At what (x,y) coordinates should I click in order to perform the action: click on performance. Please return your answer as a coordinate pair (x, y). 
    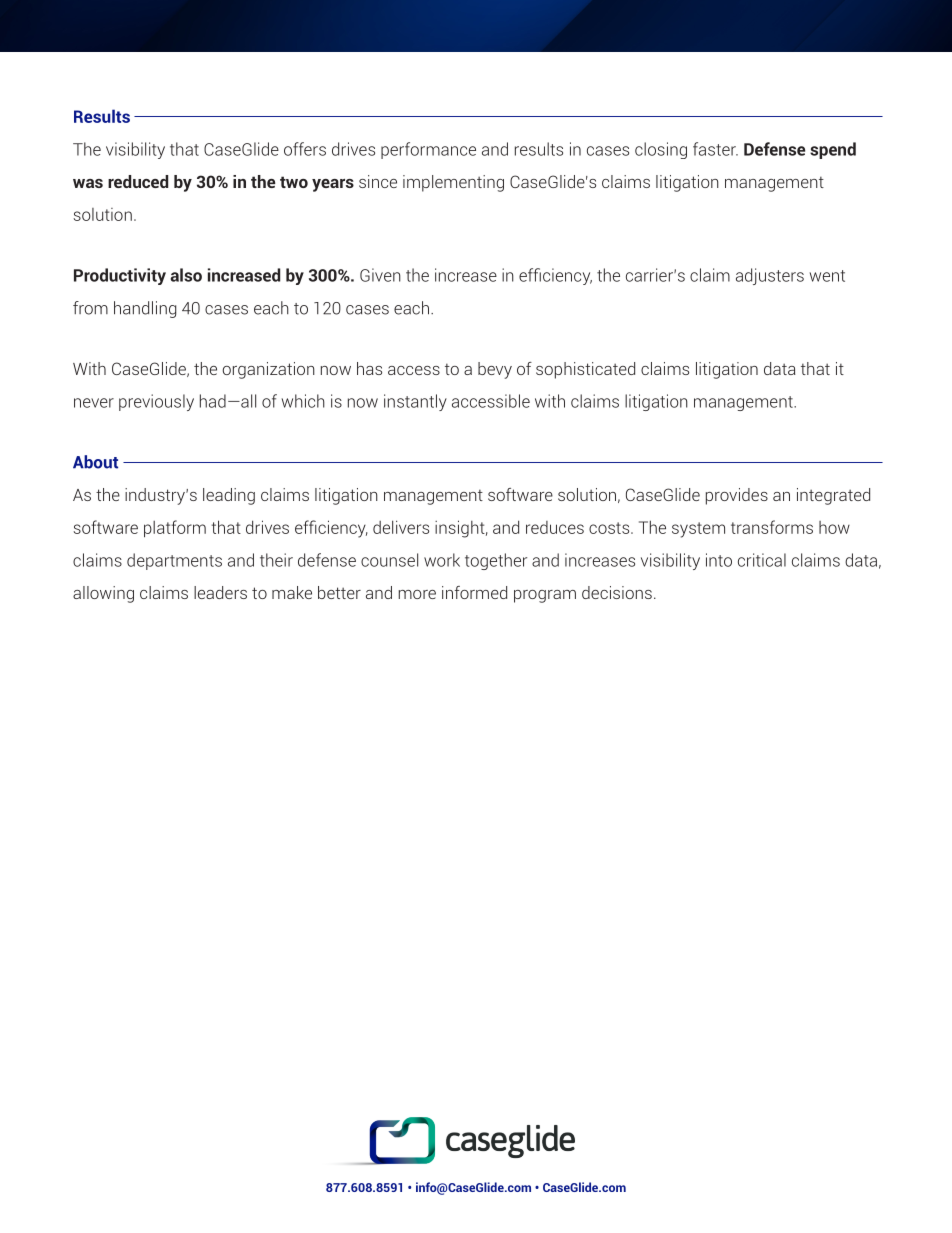
    Looking at the image, I should click on (428, 150).
